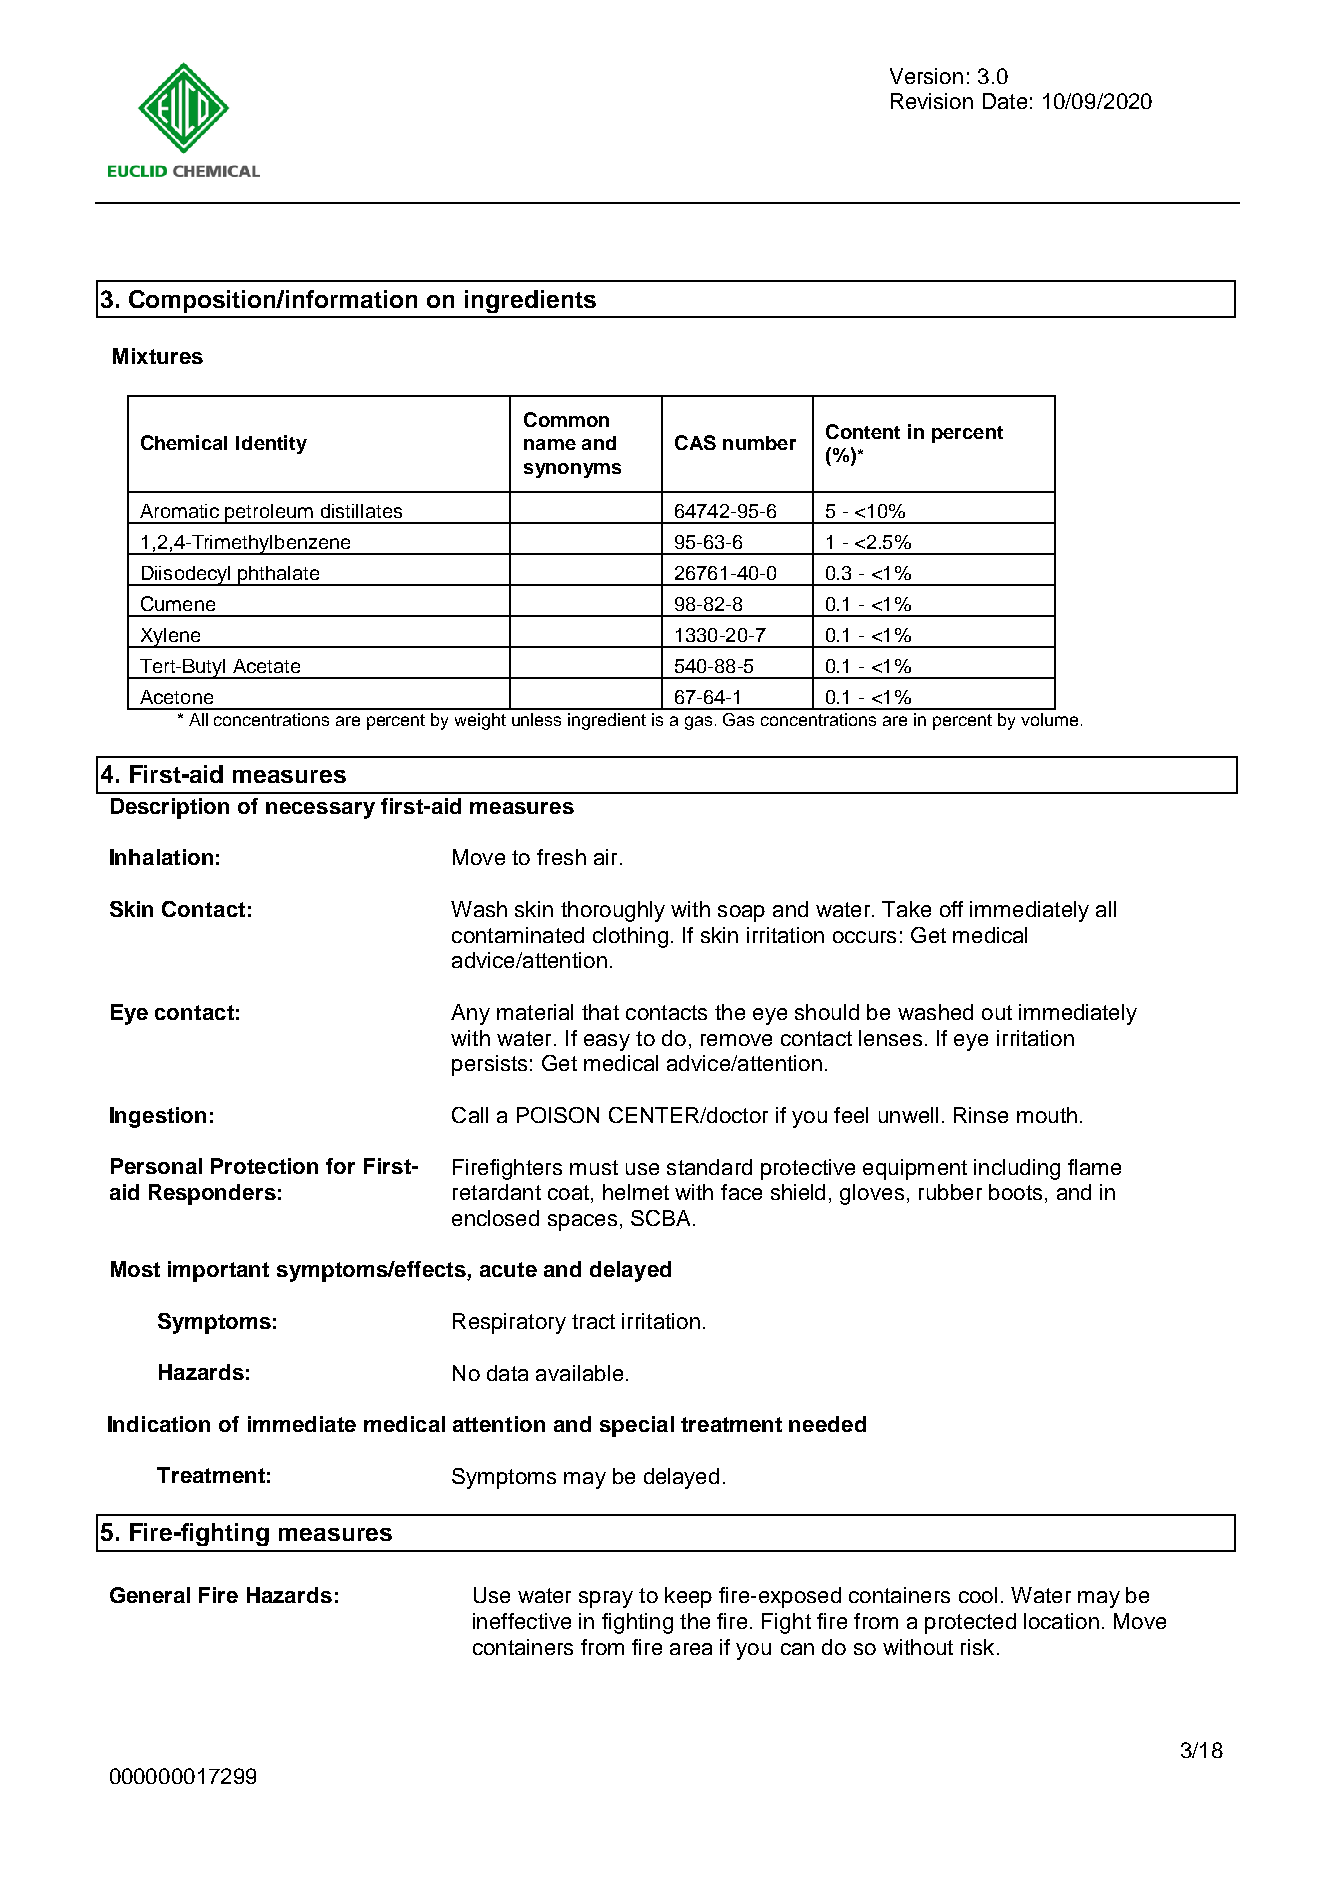  Describe the element at coordinates (150, 1595) in the screenshot. I see `General` at that location.
